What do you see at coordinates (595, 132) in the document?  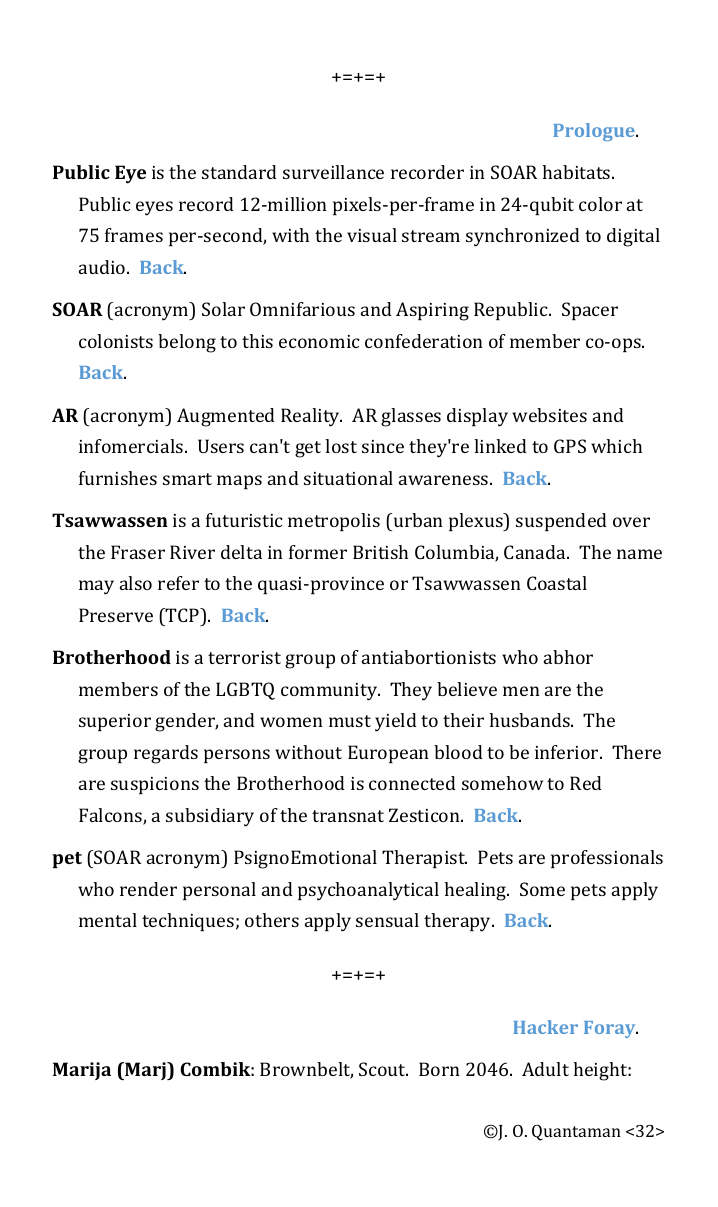 I see `Prologue` at bounding box center [595, 132].
